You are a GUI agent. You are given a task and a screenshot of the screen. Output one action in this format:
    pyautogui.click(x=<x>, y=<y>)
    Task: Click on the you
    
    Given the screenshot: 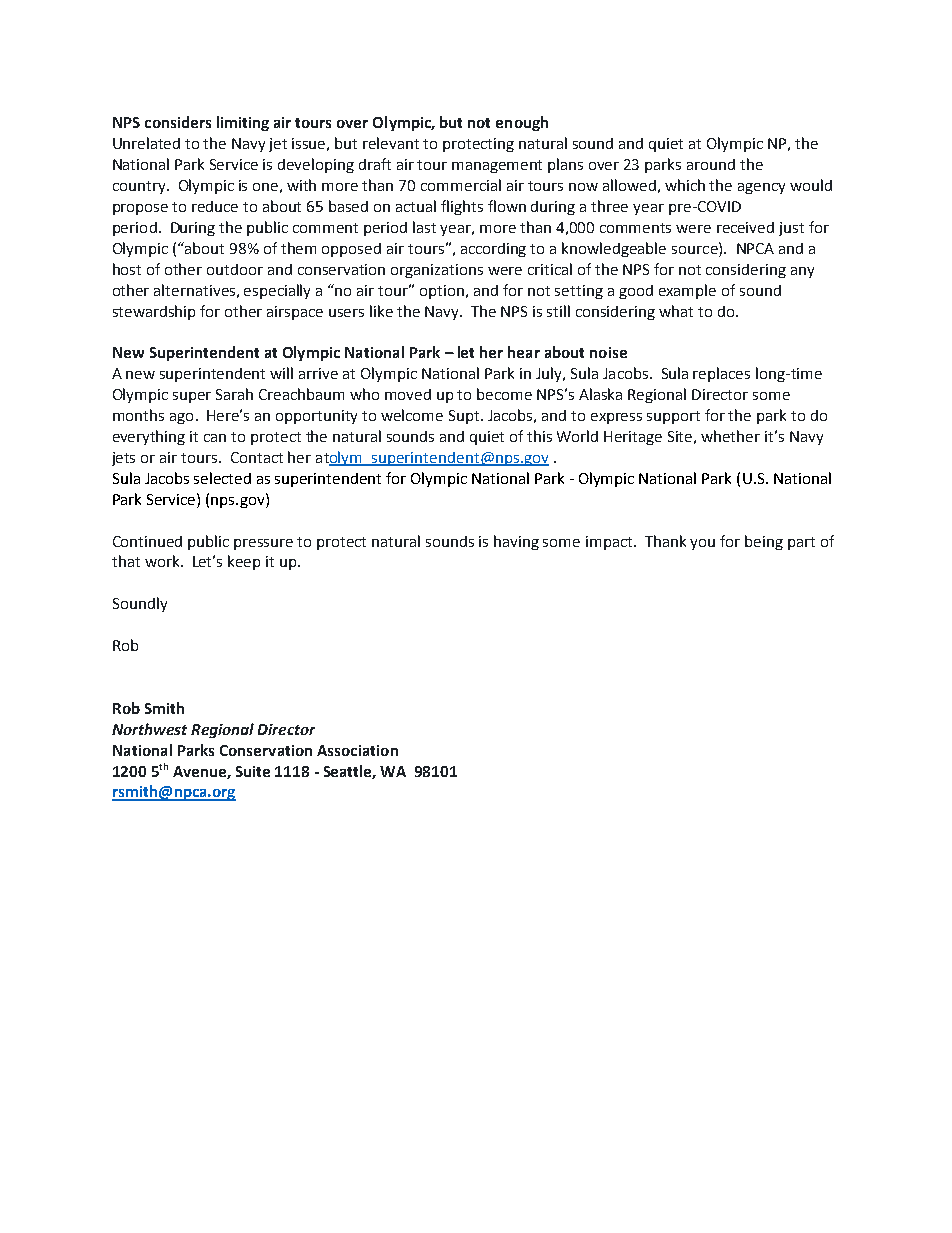 What is the action you would take?
    pyautogui.click(x=702, y=544)
